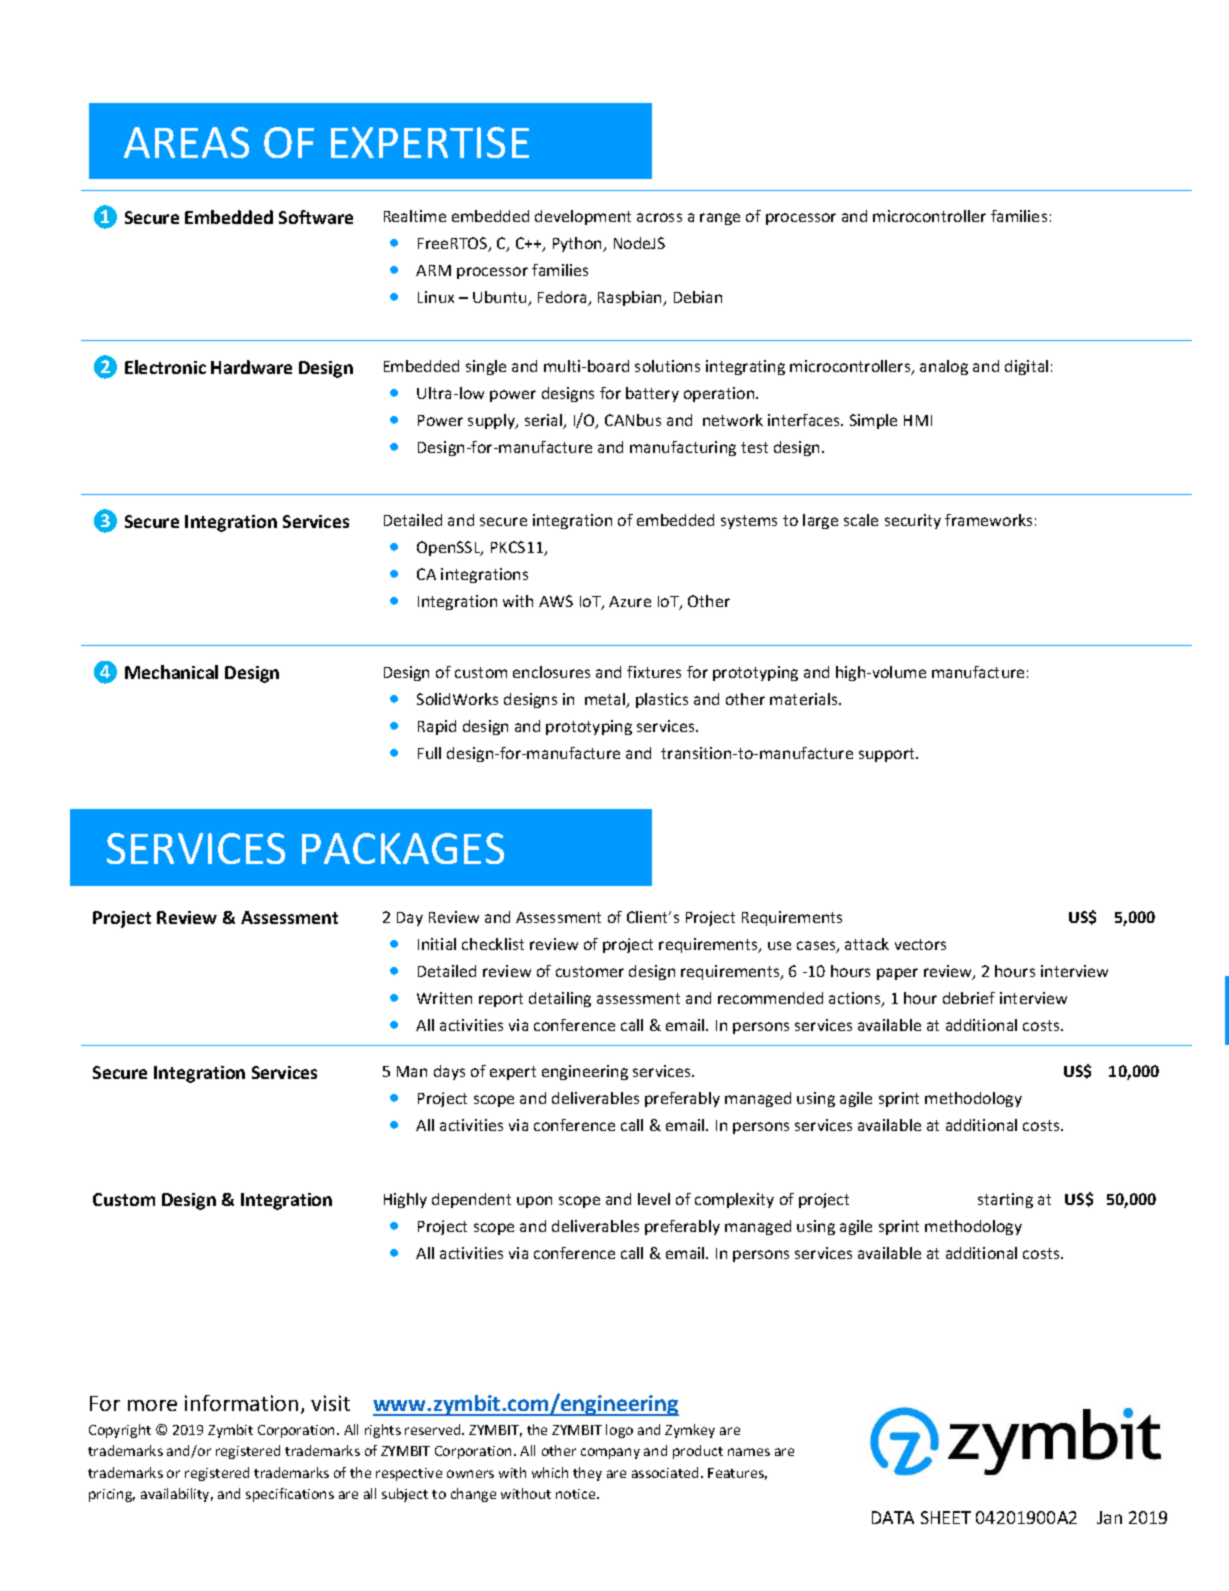 This page has height=1591, width=1229. I want to click on level, so click(654, 1199).
